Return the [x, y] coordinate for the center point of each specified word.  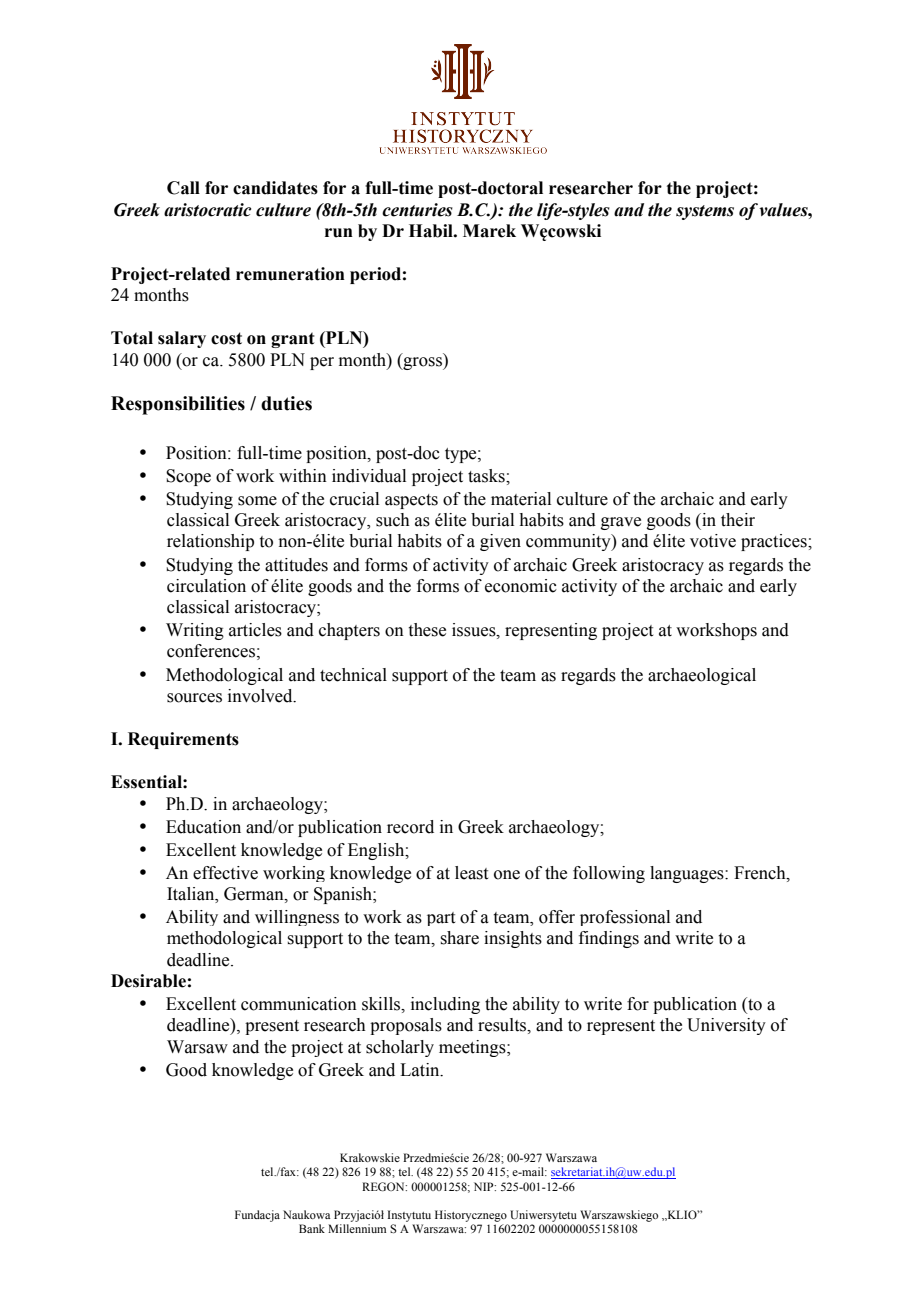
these [427, 630]
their [738, 520]
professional [625, 918]
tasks [487, 476]
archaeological [702, 676]
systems [705, 212]
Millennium [357, 1228]
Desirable [148, 981]
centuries [417, 210]
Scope [188, 477]
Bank [312, 1228]
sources [194, 698]
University [726, 1026]
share [459, 938]
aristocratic [207, 210]
